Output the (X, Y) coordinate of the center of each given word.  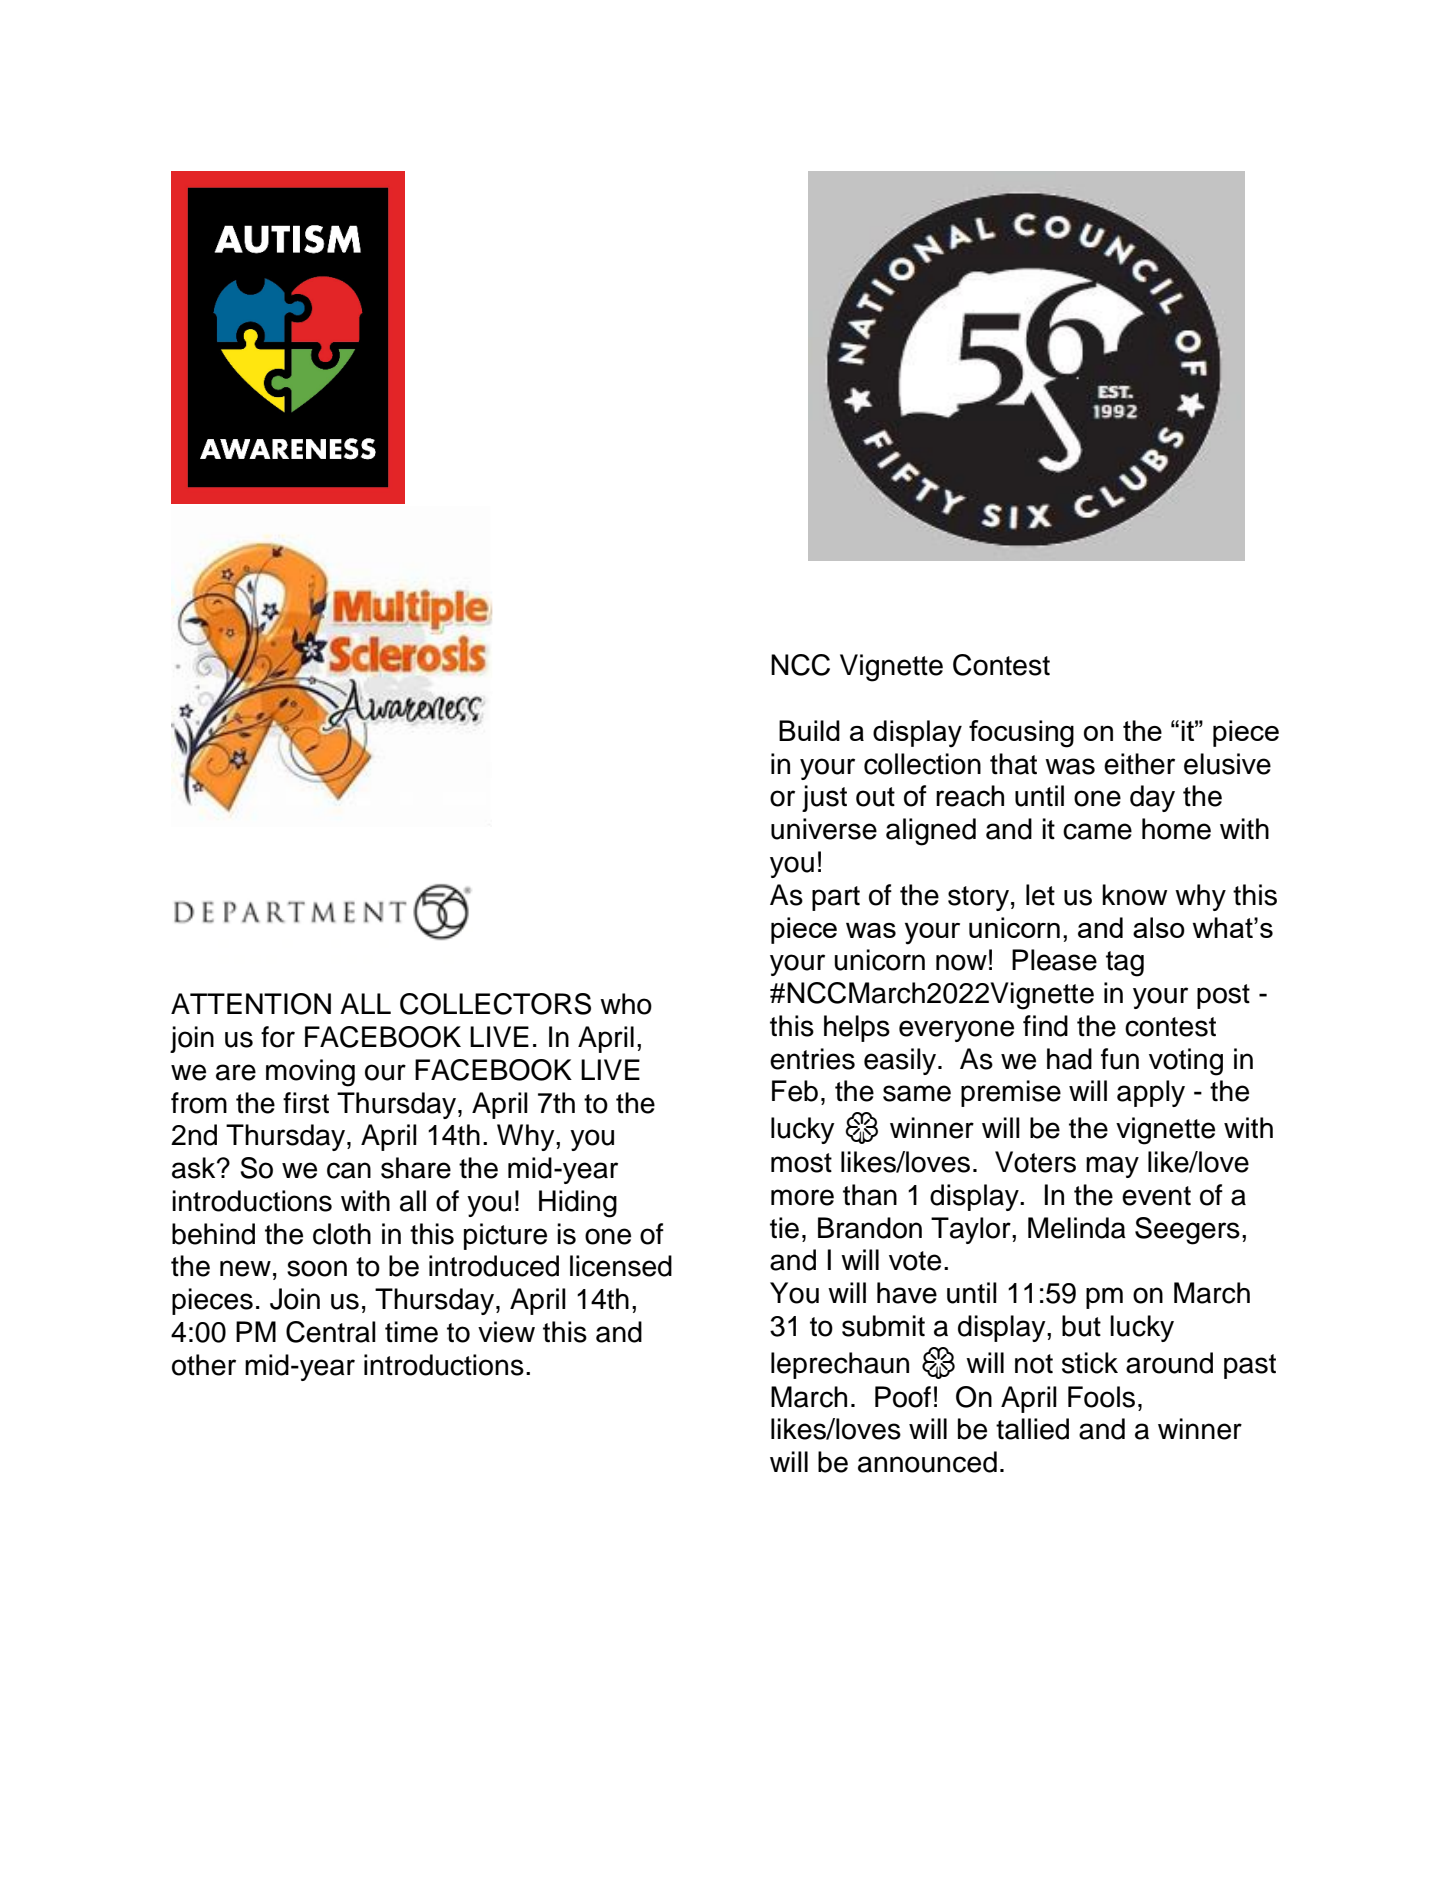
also (1159, 927)
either (1139, 764)
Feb (795, 1091)
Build (809, 730)
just (824, 798)
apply (1151, 1093)
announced (927, 1462)
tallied (1032, 1429)
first (306, 1103)
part (836, 898)
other (204, 1365)
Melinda (1077, 1228)
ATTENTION (251, 1004)
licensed (621, 1266)
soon (317, 1268)
